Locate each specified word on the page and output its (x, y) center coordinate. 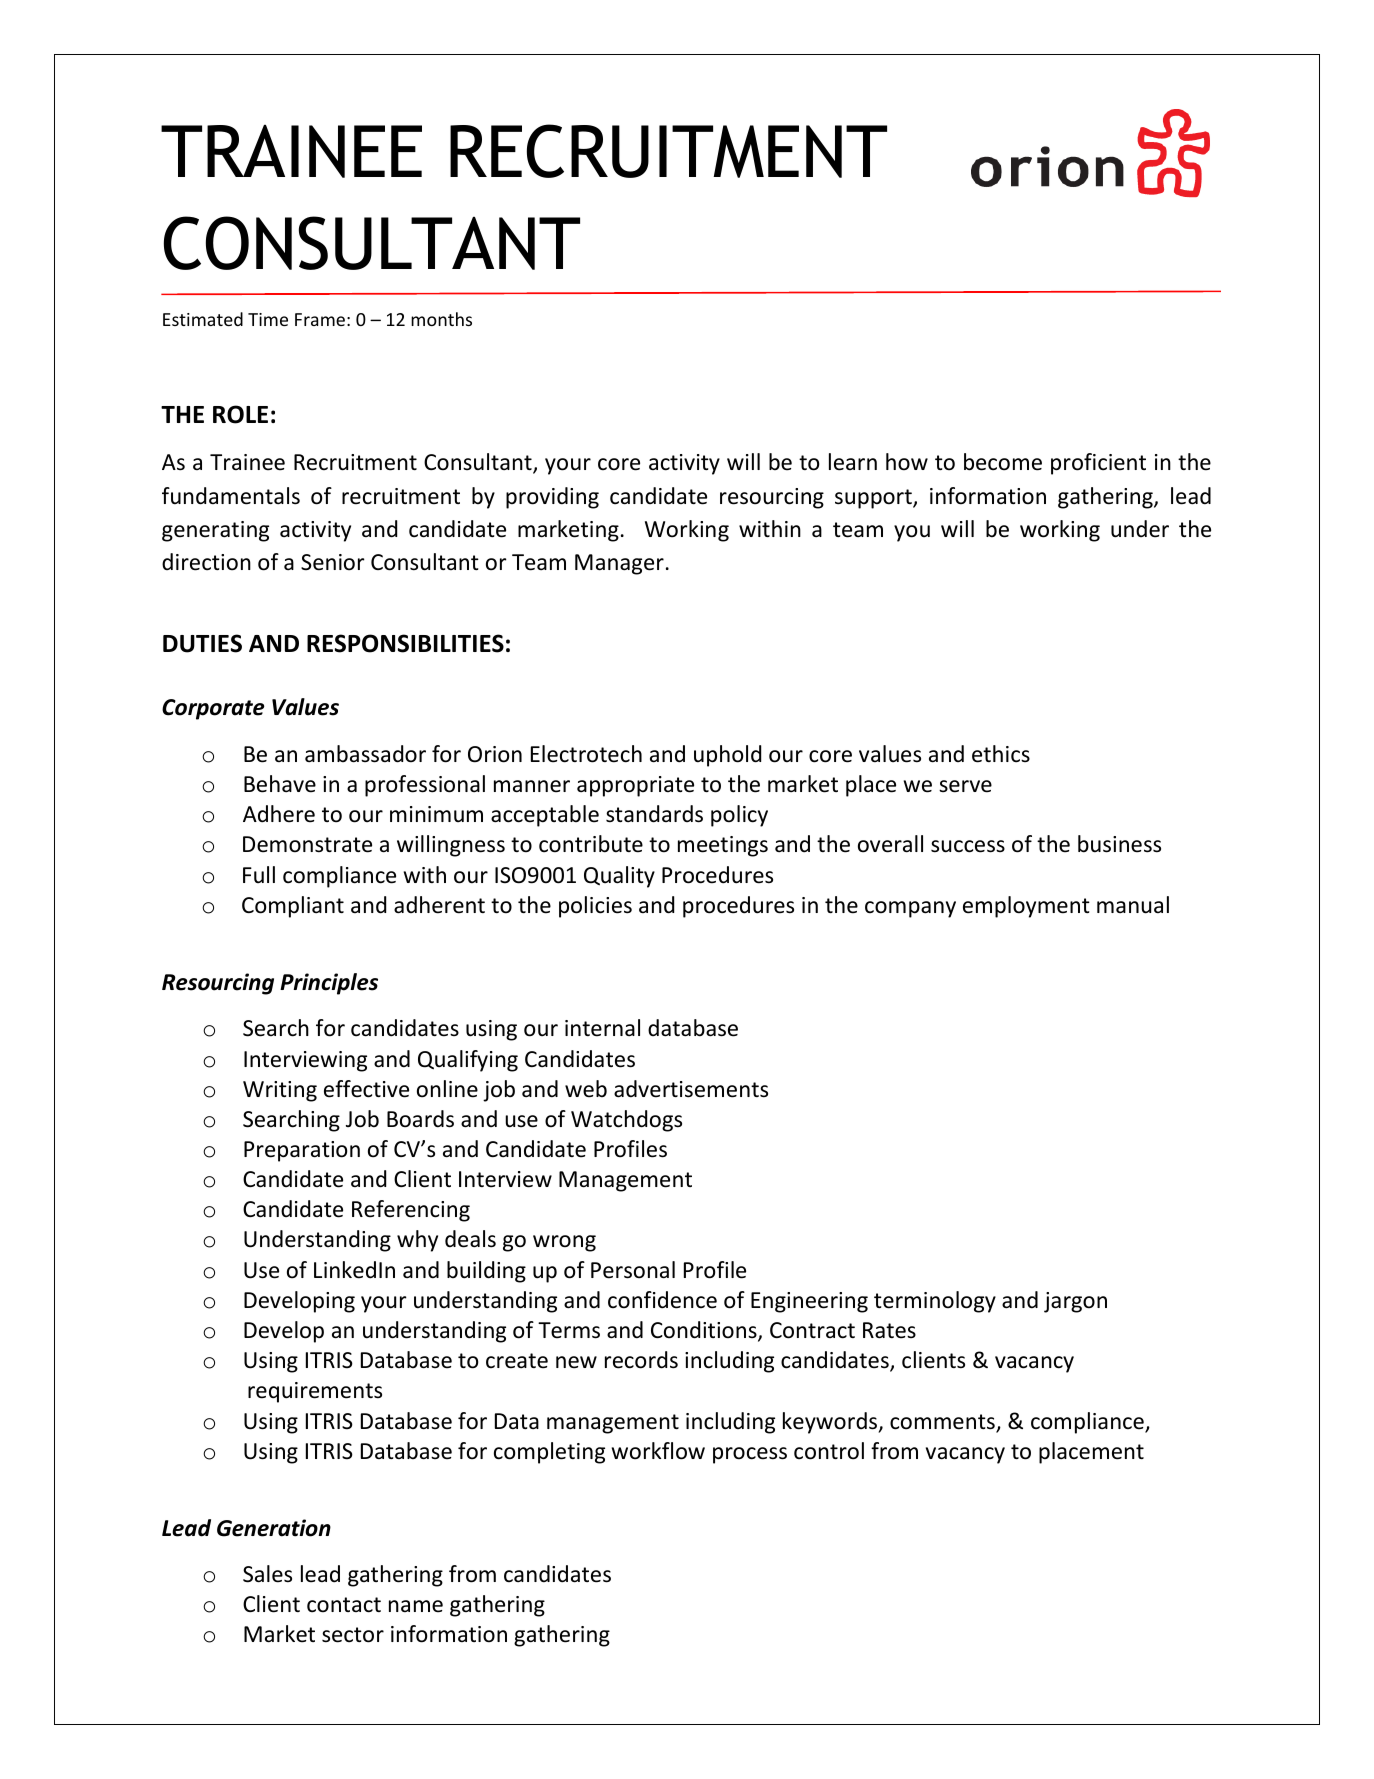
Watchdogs (626, 1121)
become (1003, 462)
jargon (1075, 1302)
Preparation (302, 1151)
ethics (1001, 754)
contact (344, 1605)
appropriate (635, 786)
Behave (280, 784)
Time (268, 319)
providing (552, 498)
